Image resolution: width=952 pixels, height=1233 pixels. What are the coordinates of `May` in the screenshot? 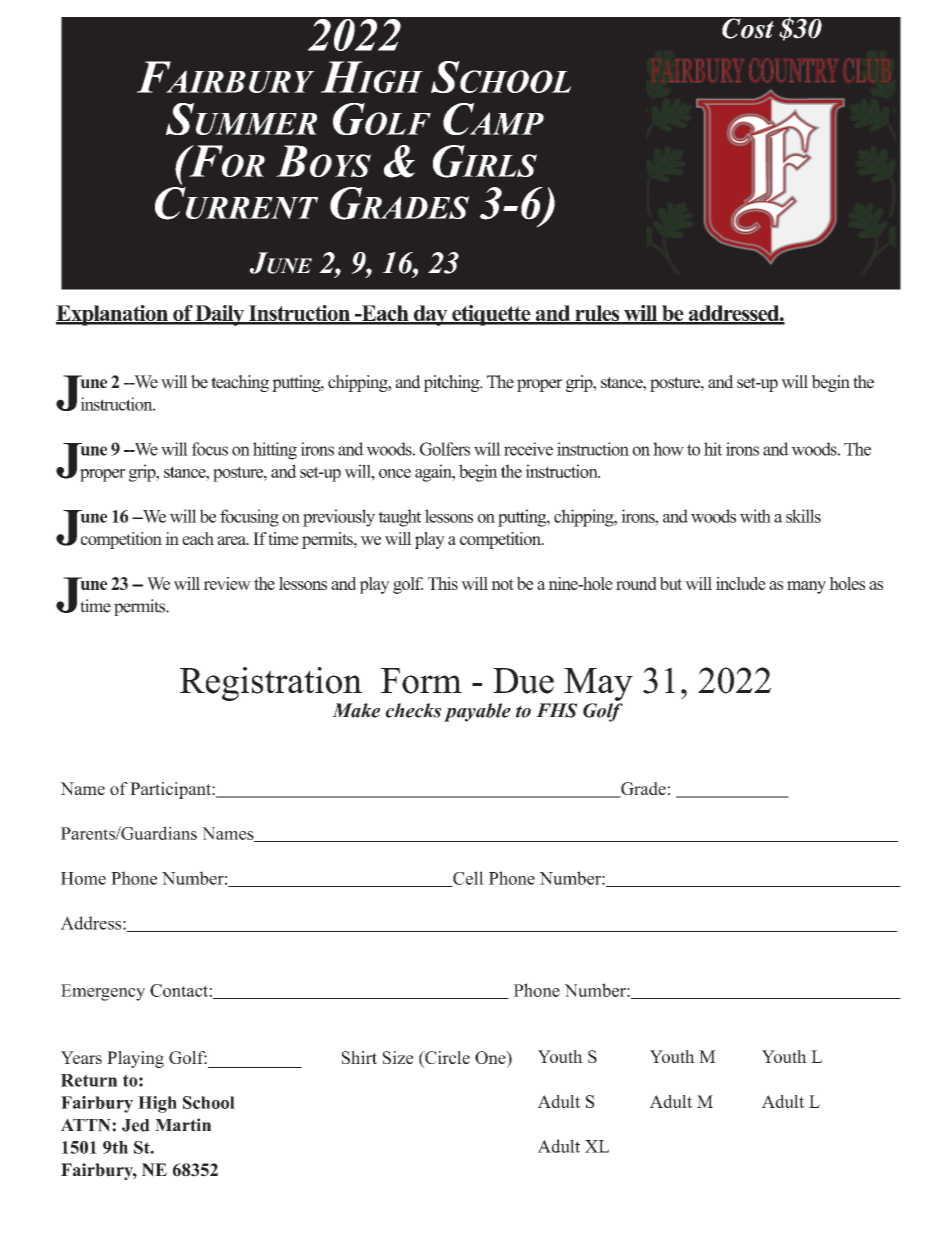 It's located at (598, 684).
